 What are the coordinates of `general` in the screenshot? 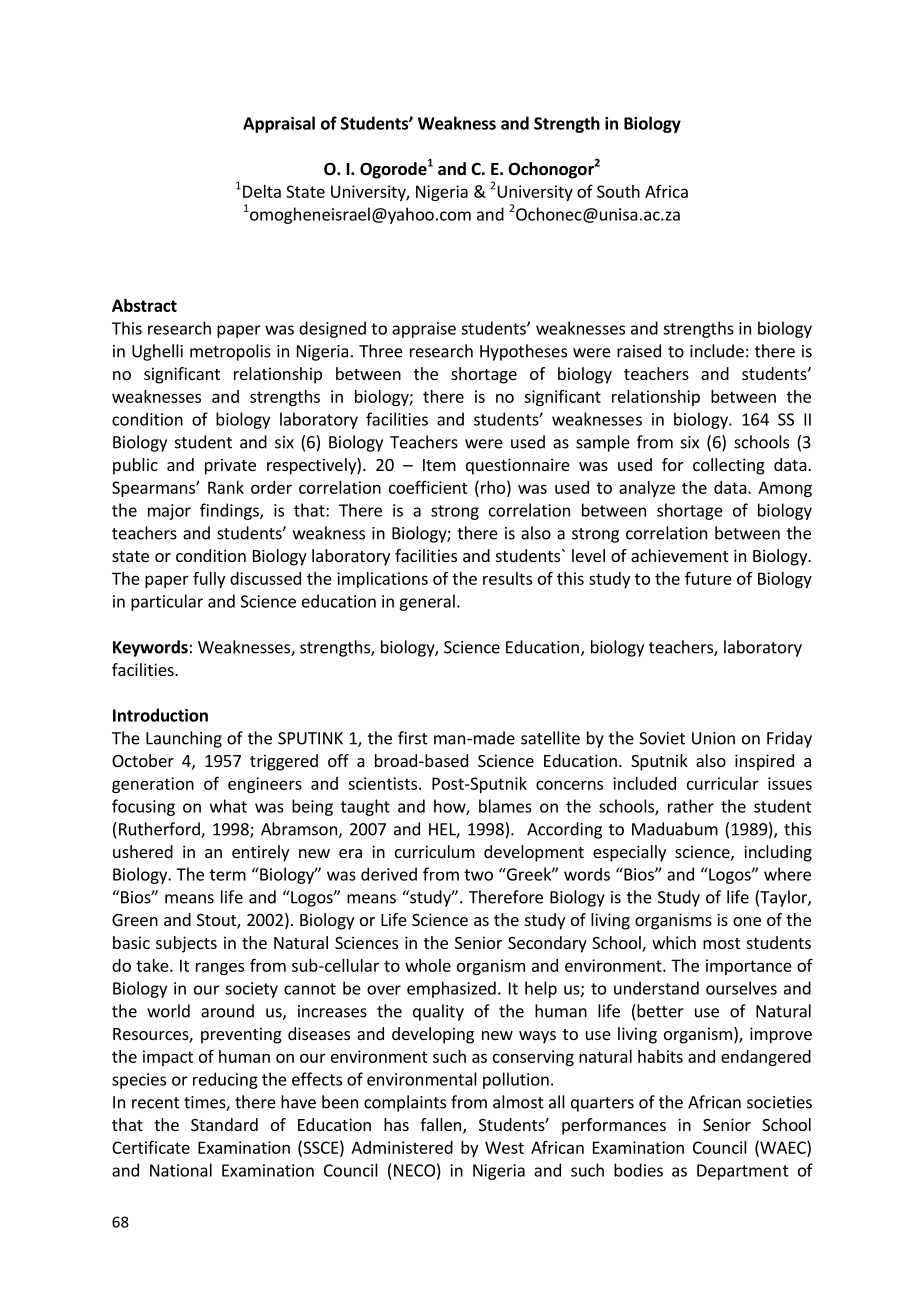 It's located at (427, 602).
